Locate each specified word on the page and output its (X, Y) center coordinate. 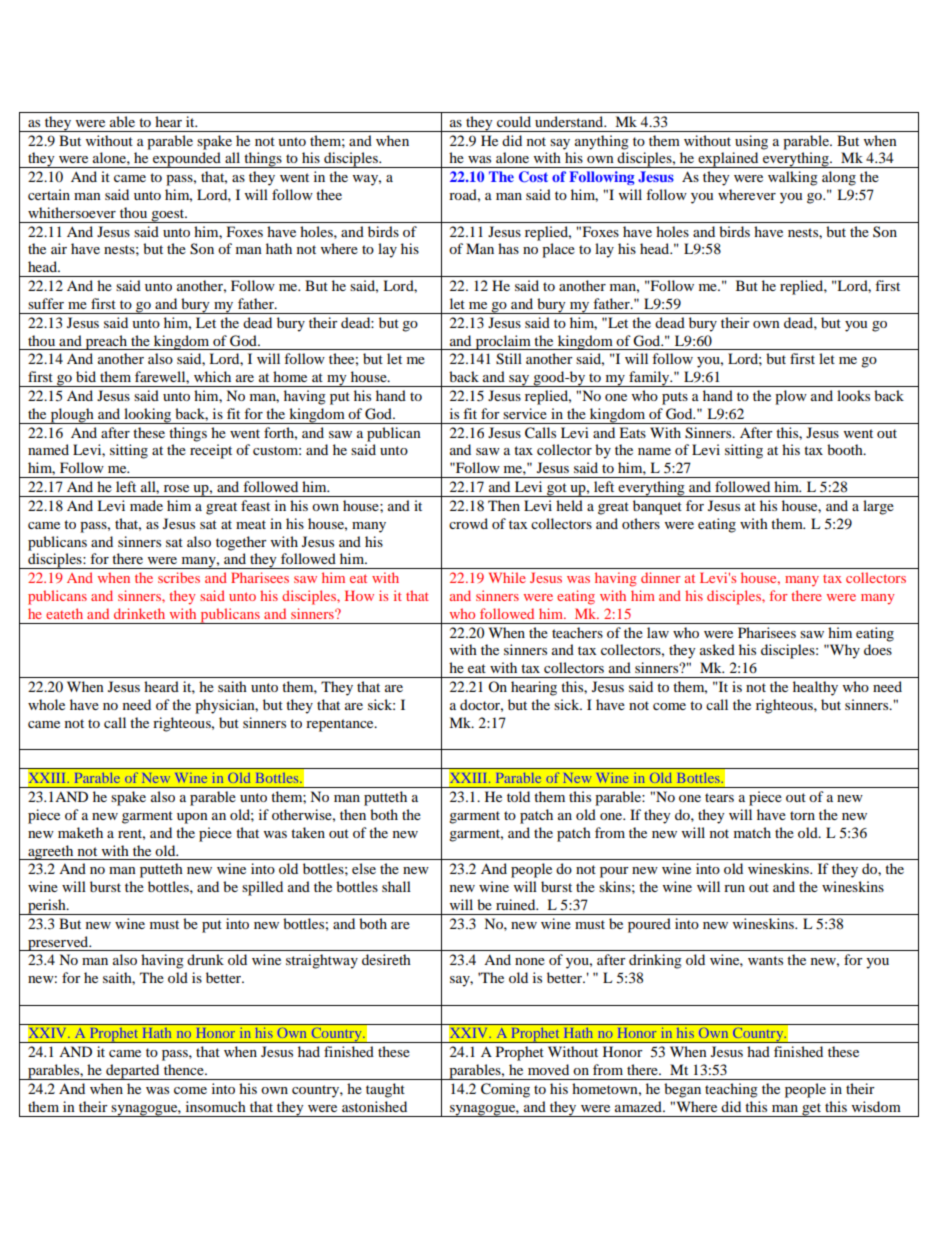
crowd (468, 523)
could (514, 121)
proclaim (503, 342)
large (878, 507)
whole (46, 704)
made (146, 505)
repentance (341, 725)
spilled (262, 888)
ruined (517, 904)
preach (106, 342)
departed (133, 1072)
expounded (187, 160)
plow (791, 397)
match (752, 832)
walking (793, 178)
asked (717, 649)
